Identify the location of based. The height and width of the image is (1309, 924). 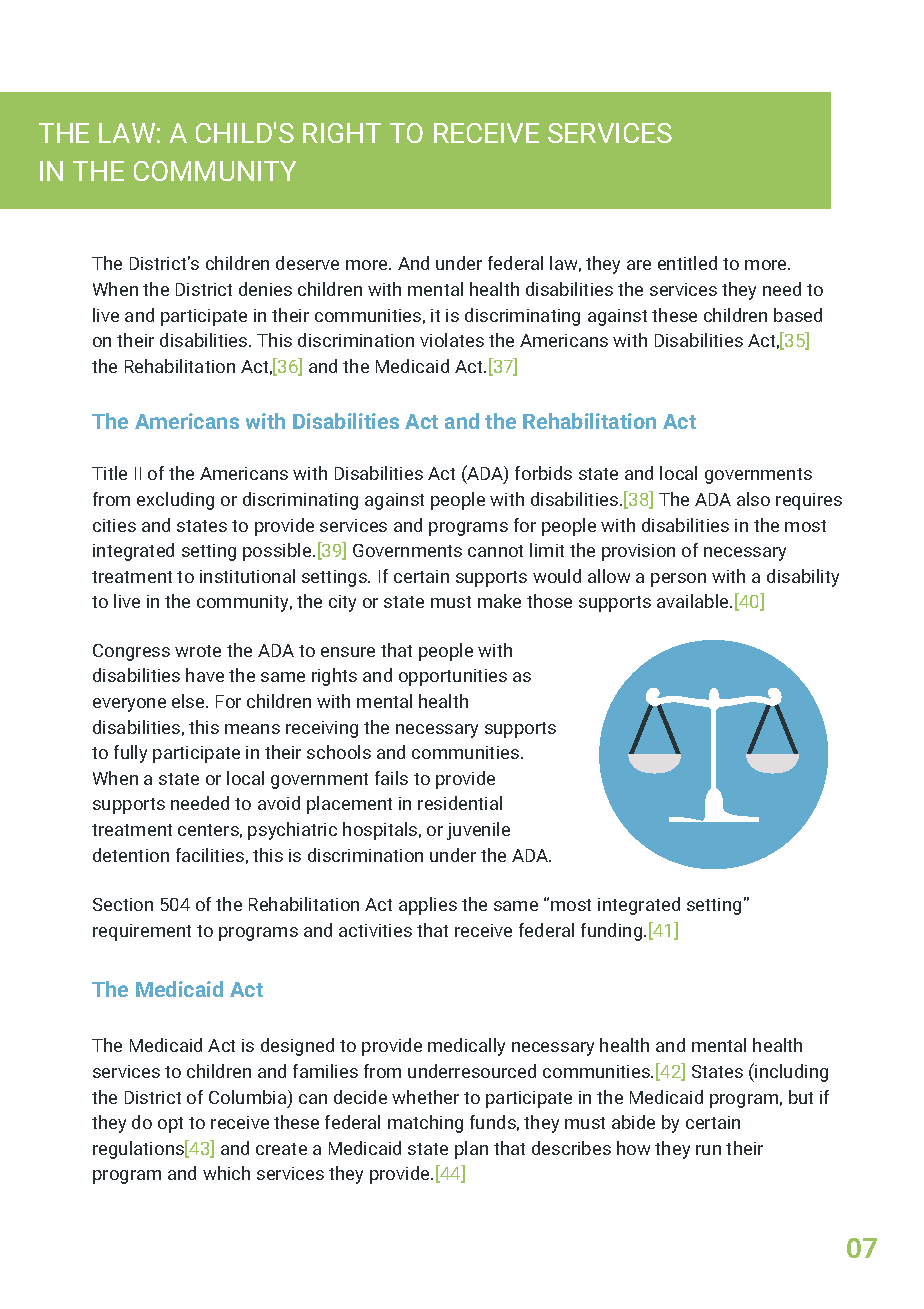
(798, 315).
